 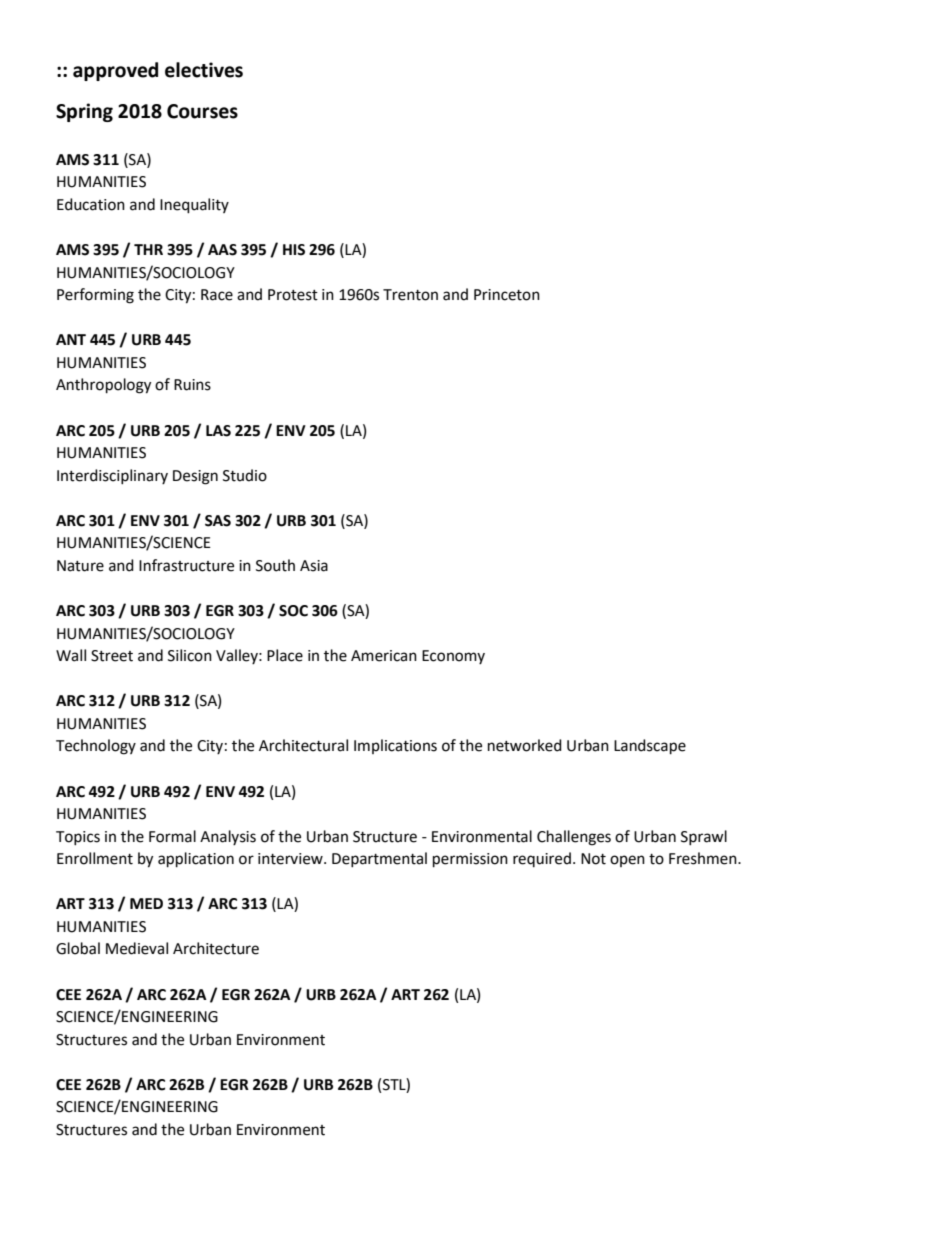 What do you see at coordinates (650, 747) in the image?
I see `Landscape` at bounding box center [650, 747].
